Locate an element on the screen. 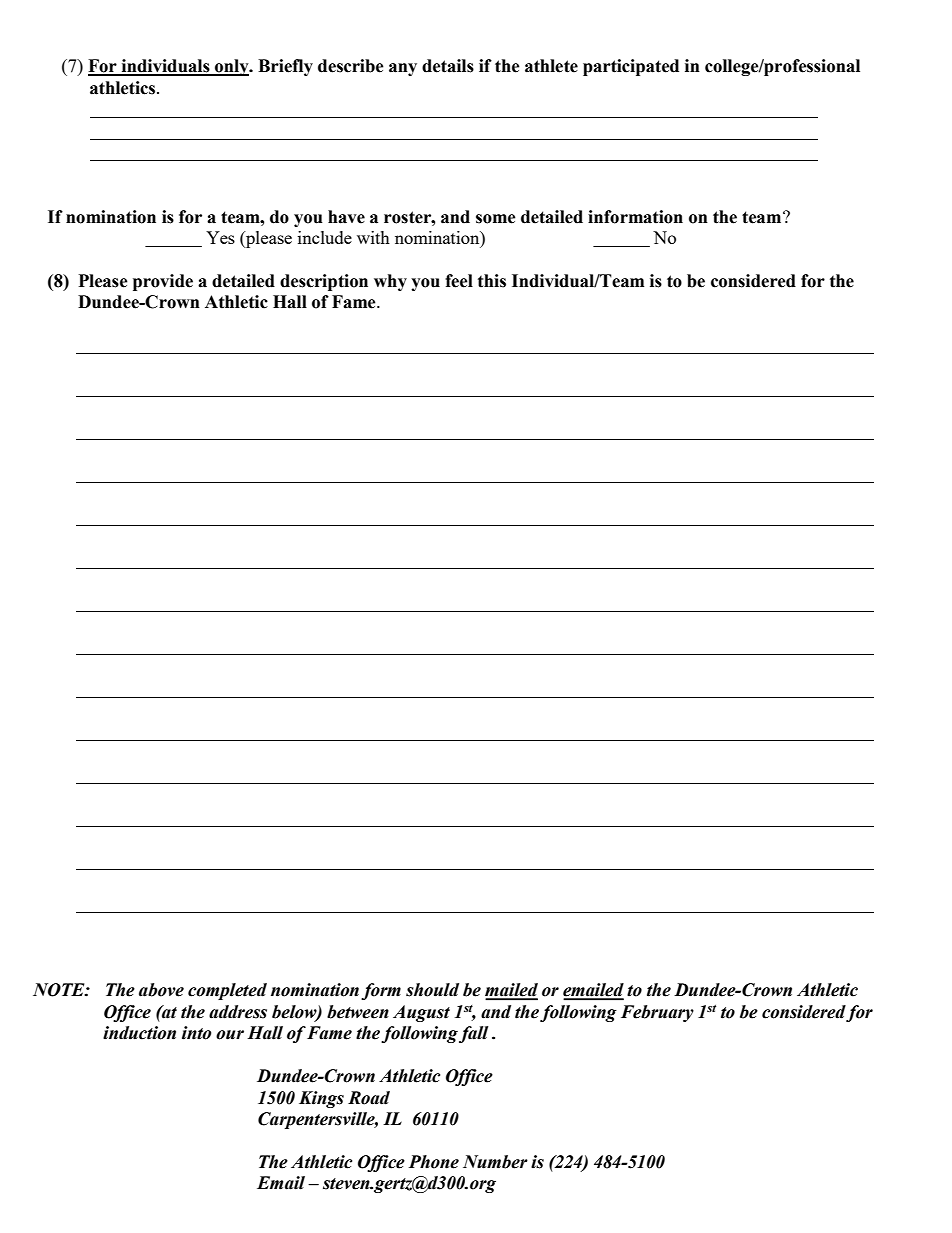 This screenshot has height=1233, width=952. into is located at coordinates (196, 1033).
